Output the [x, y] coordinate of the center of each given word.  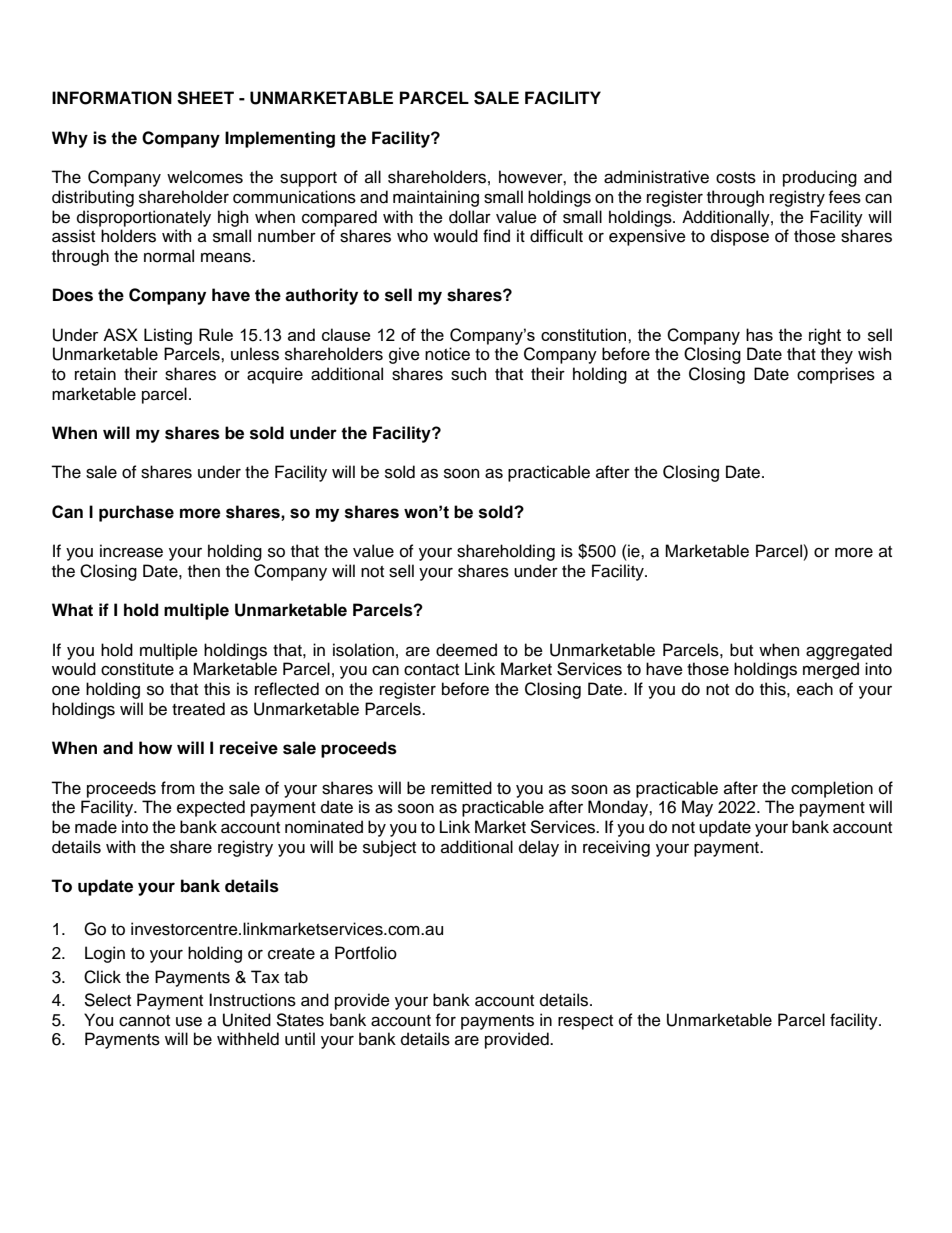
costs [736, 178]
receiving [616, 848]
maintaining [436, 198]
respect [585, 1022]
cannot [144, 1021]
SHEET [205, 98]
